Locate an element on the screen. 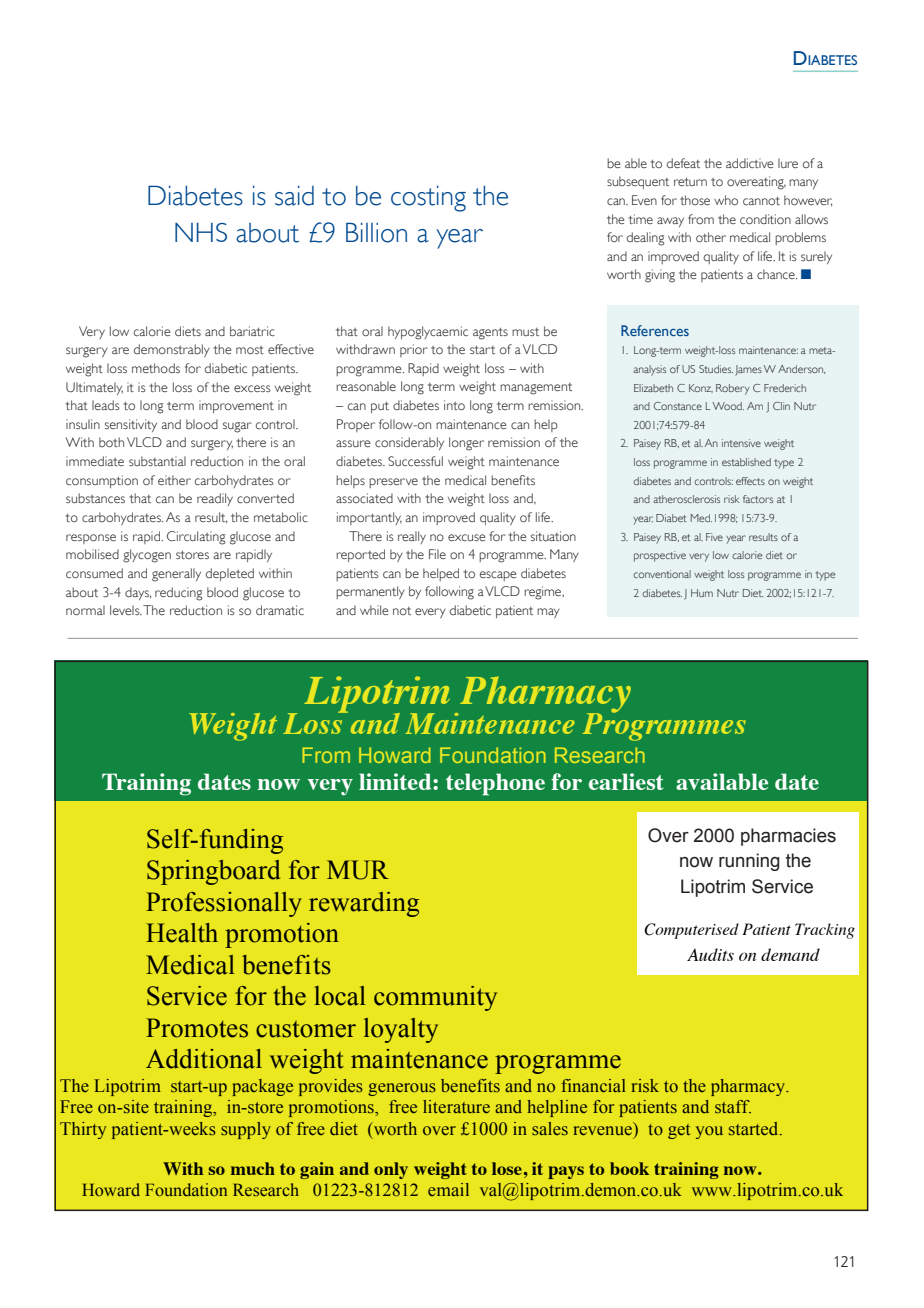 The height and width of the screenshot is (1308, 924). Circulating is located at coordinates (196, 538).
